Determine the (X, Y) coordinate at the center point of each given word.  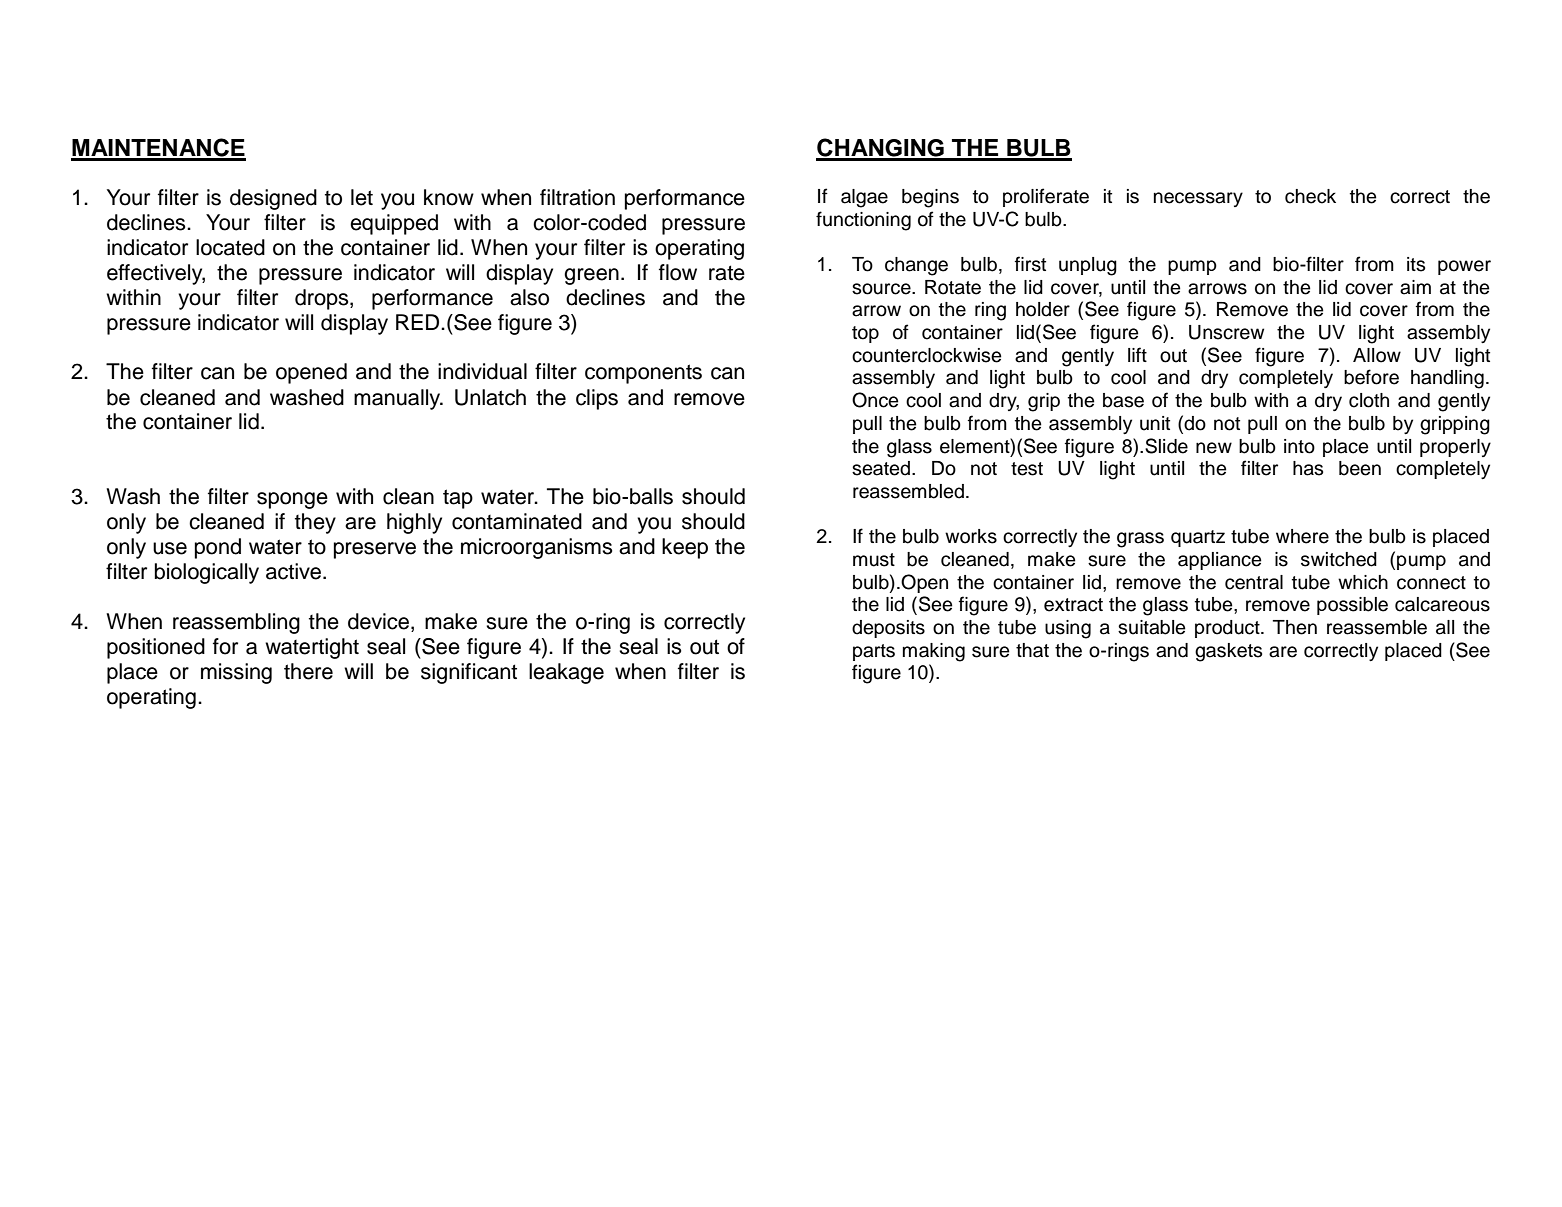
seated (881, 468)
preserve (375, 550)
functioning (863, 221)
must (874, 560)
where (1302, 536)
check (1310, 196)
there (308, 671)
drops (323, 299)
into (1299, 446)
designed (273, 199)
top (865, 334)
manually (398, 399)
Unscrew (1226, 332)
